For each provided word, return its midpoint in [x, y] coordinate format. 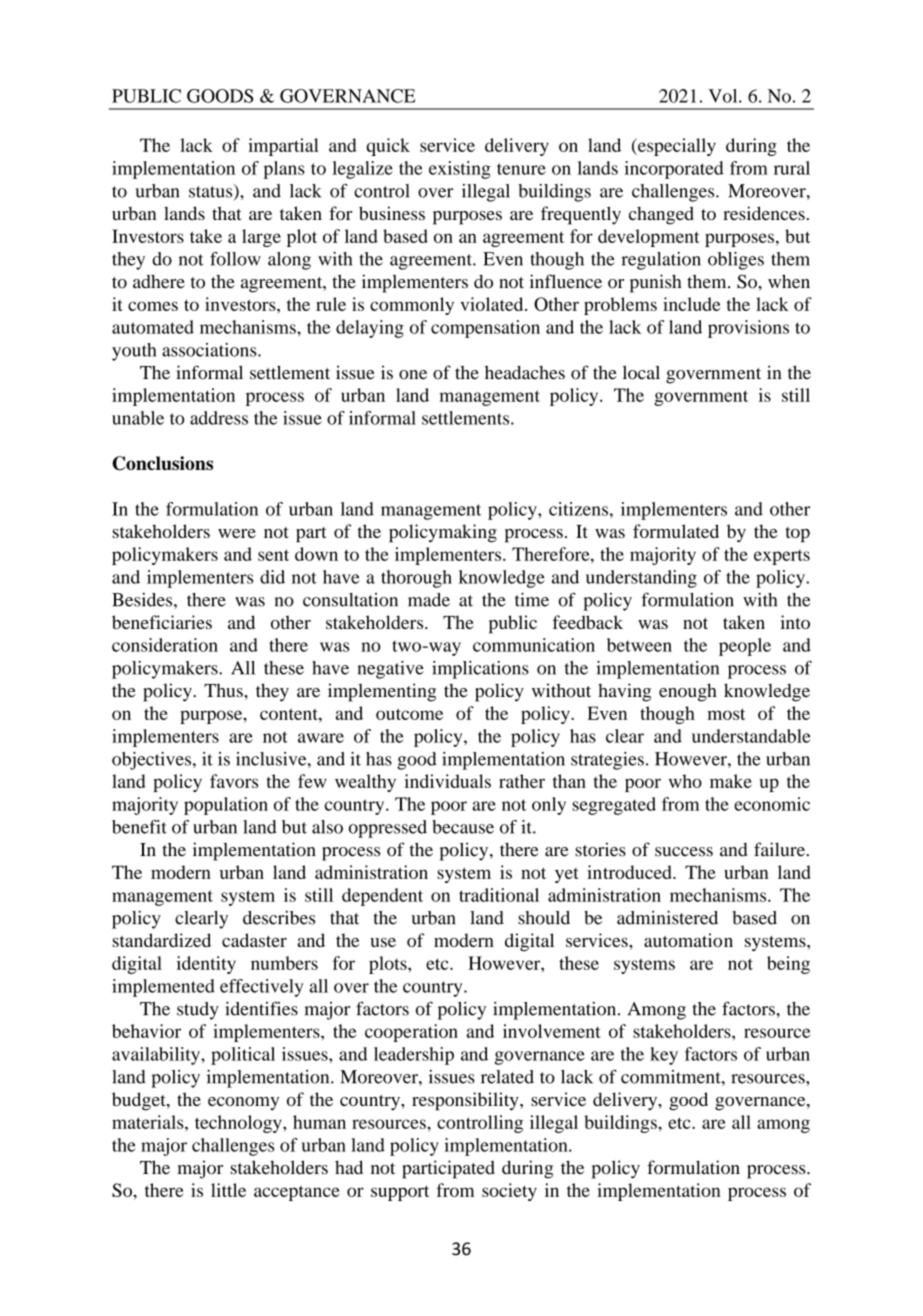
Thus [224, 690]
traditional [499, 895]
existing [460, 170]
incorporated [674, 170]
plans [284, 170]
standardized [162, 940]
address [219, 418]
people [745, 647]
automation [688, 940]
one [413, 375]
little [228, 1190]
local [641, 372]
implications [480, 670]
